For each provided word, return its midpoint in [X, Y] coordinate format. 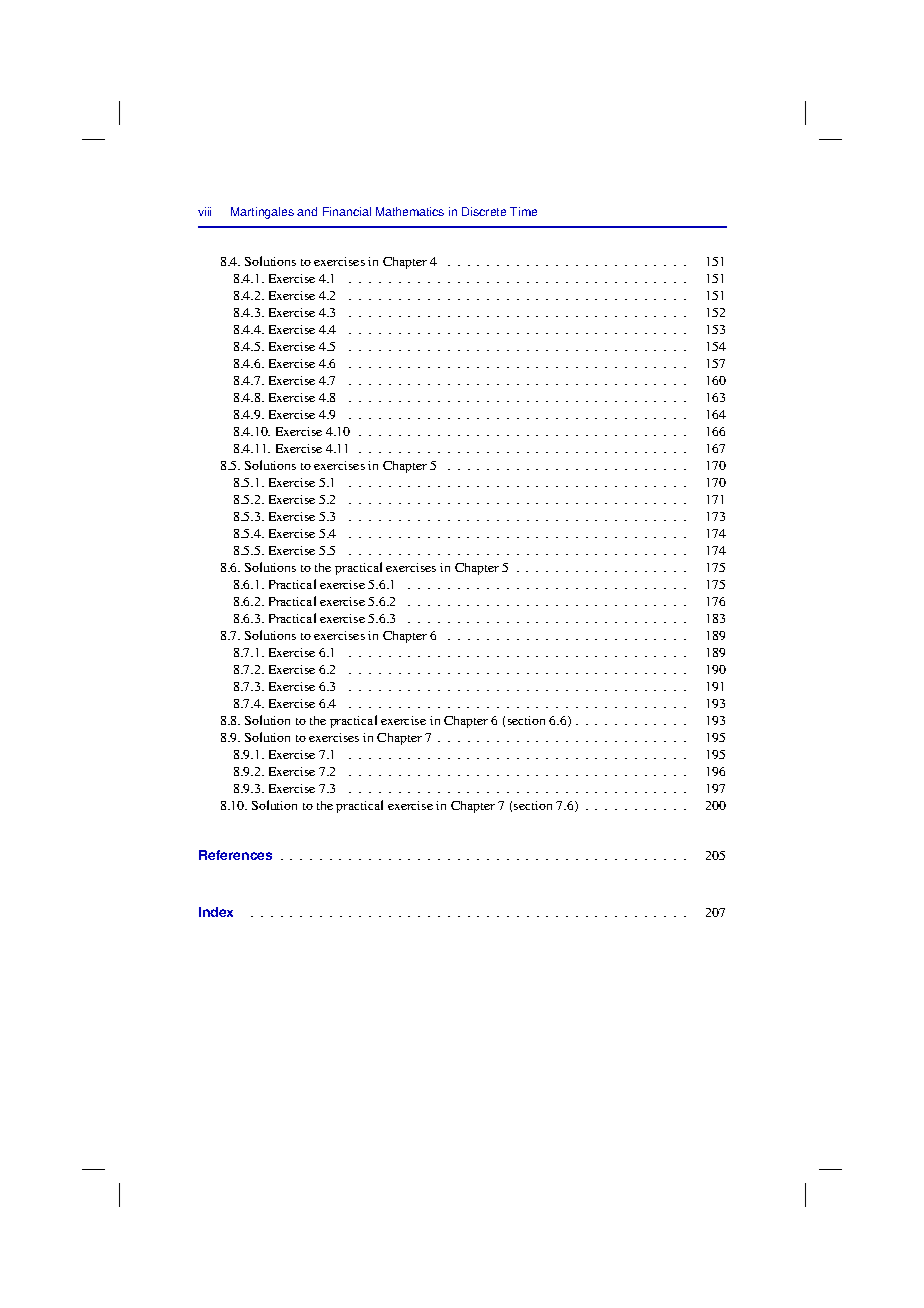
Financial [347, 211]
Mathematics [410, 211]
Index [216, 912]
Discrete [484, 211]
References [235, 855]
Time [523, 211]
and [307, 211]
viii [204, 211]
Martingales [262, 213]
